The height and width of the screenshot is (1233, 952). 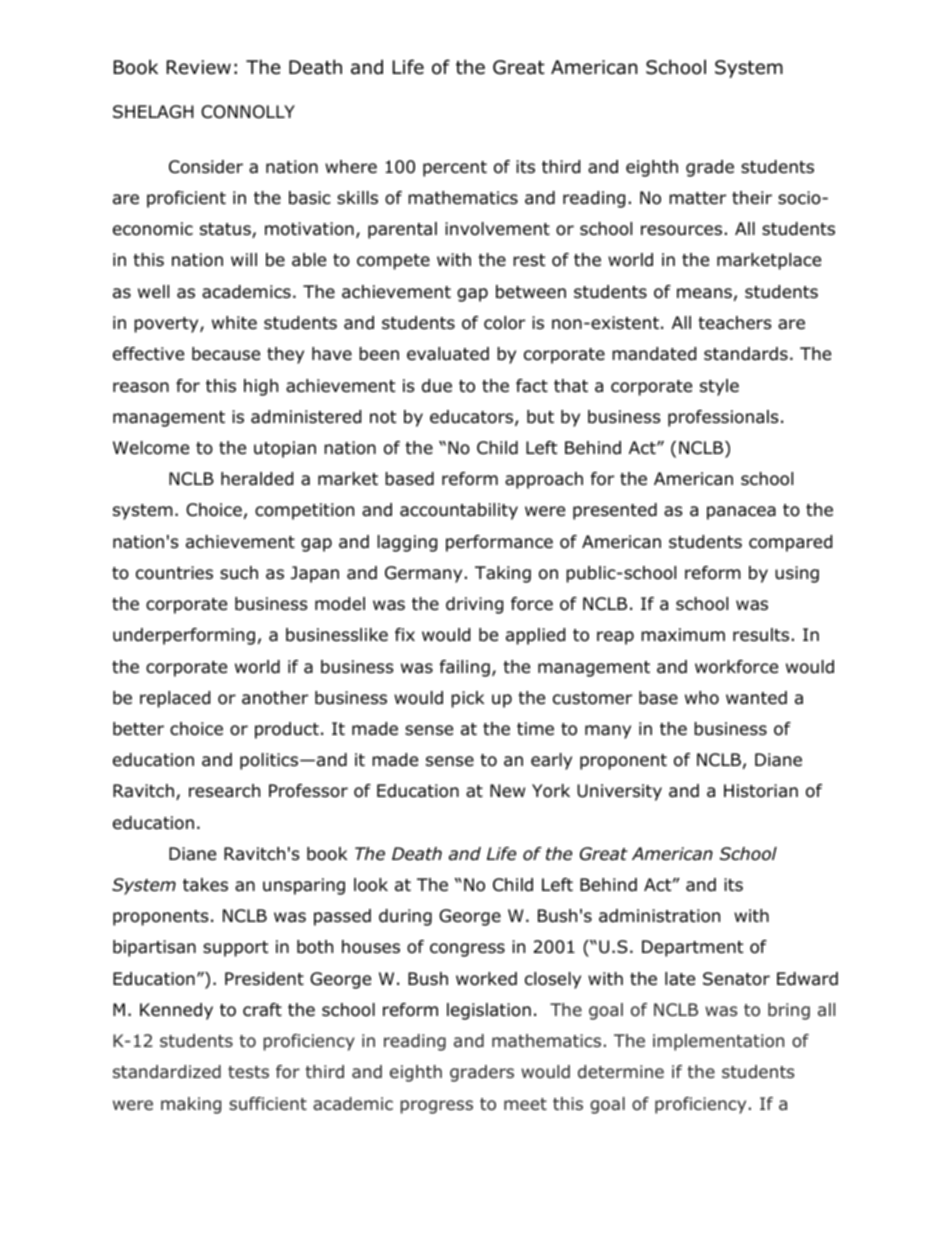 I want to click on high, so click(x=261, y=387).
